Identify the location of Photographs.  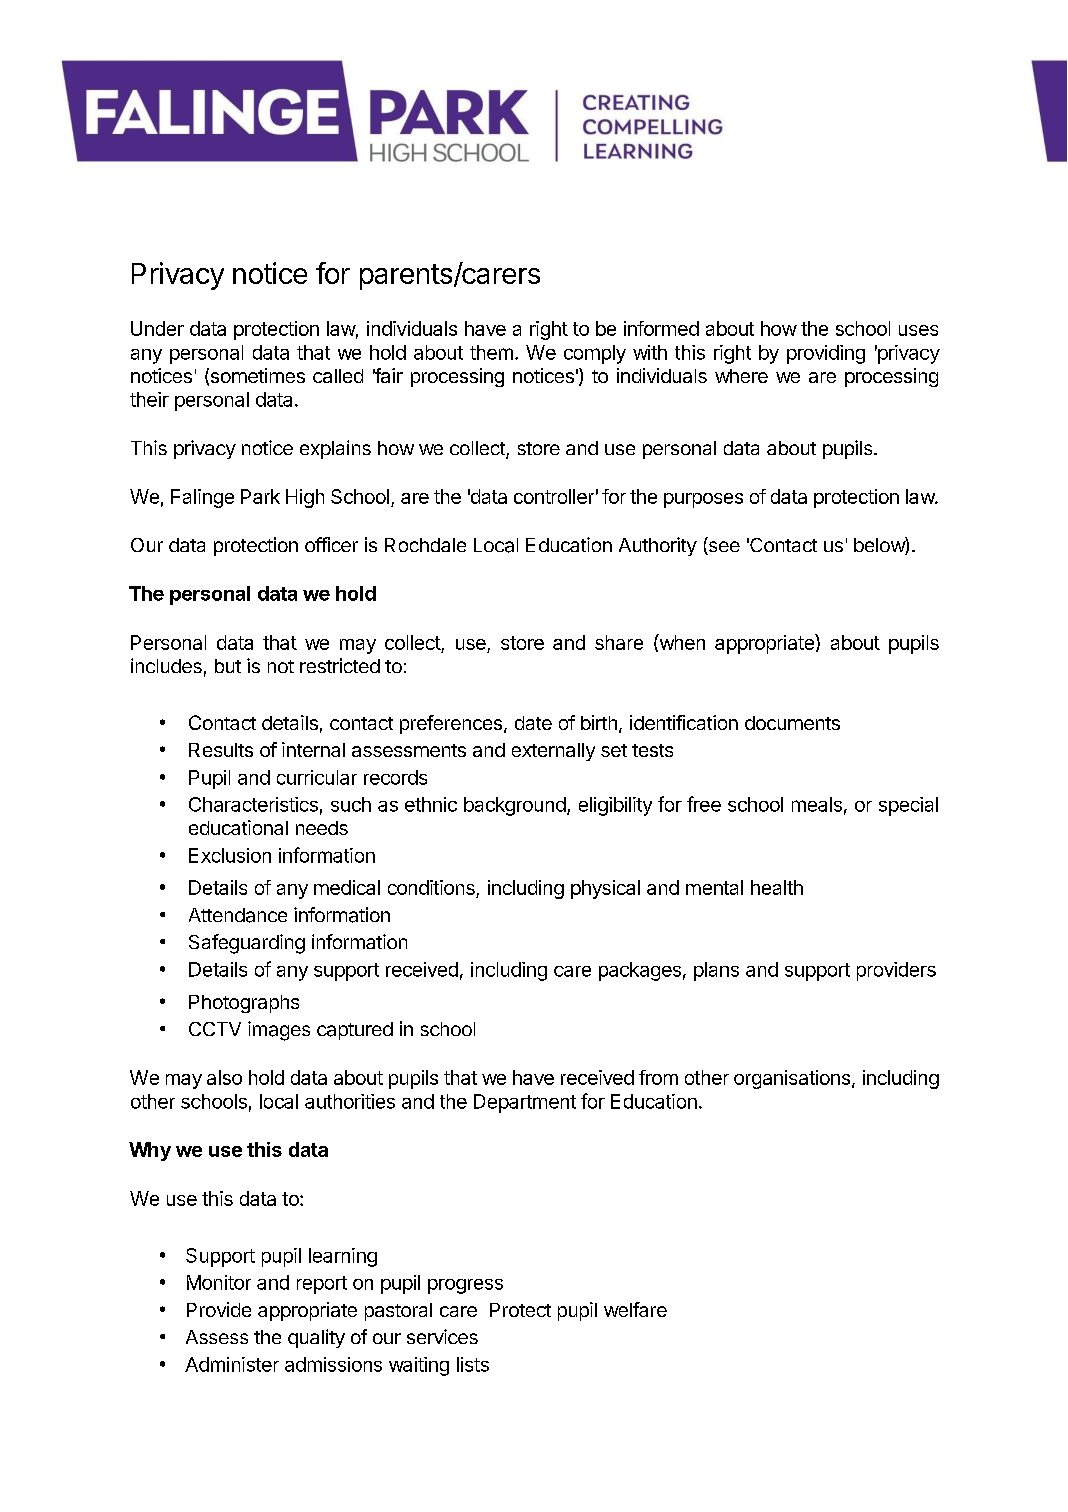
(244, 1004).
